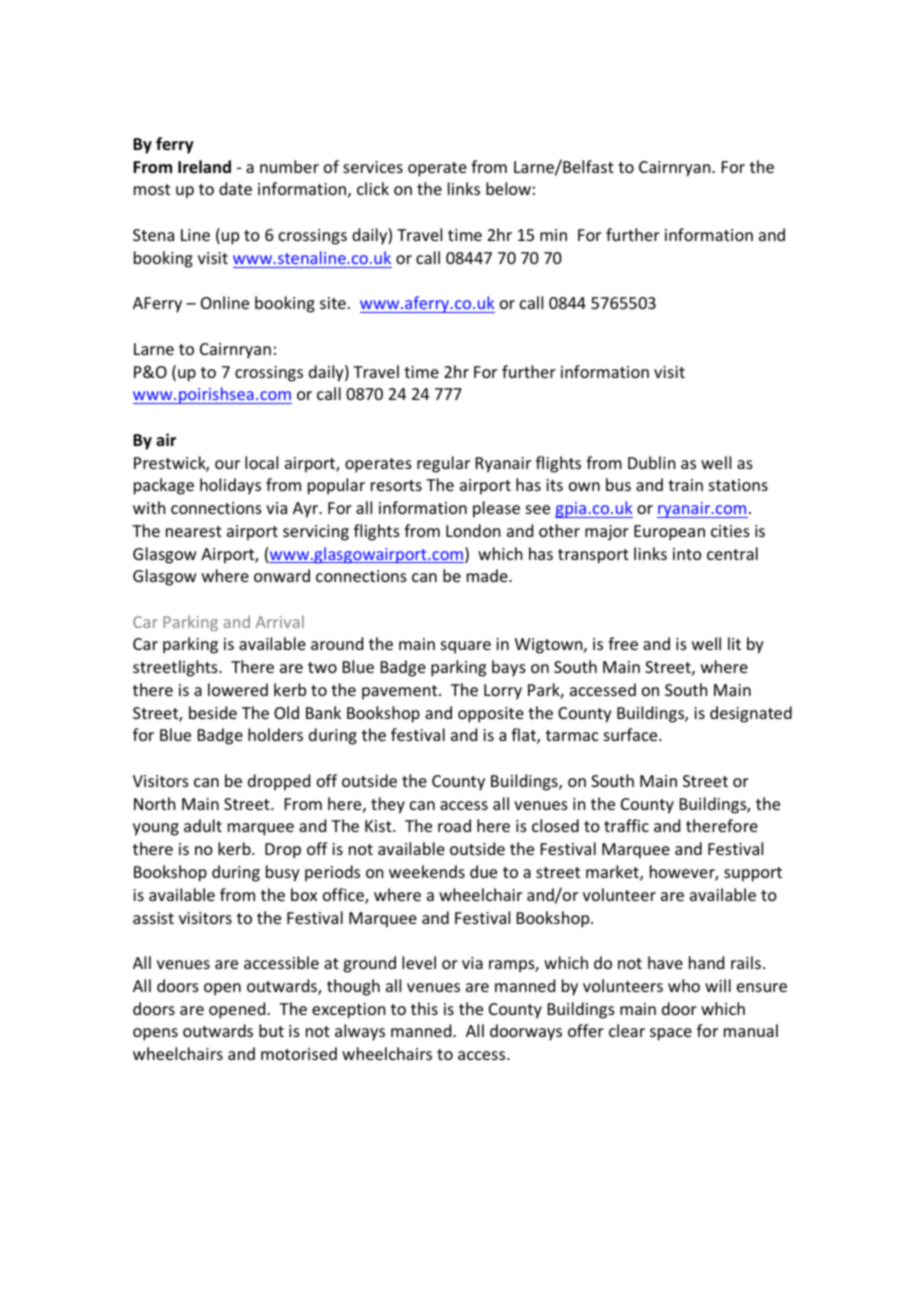 Image resolution: width=924 pixels, height=1308 pixels. I want to click on lit, so click(734, 643).
